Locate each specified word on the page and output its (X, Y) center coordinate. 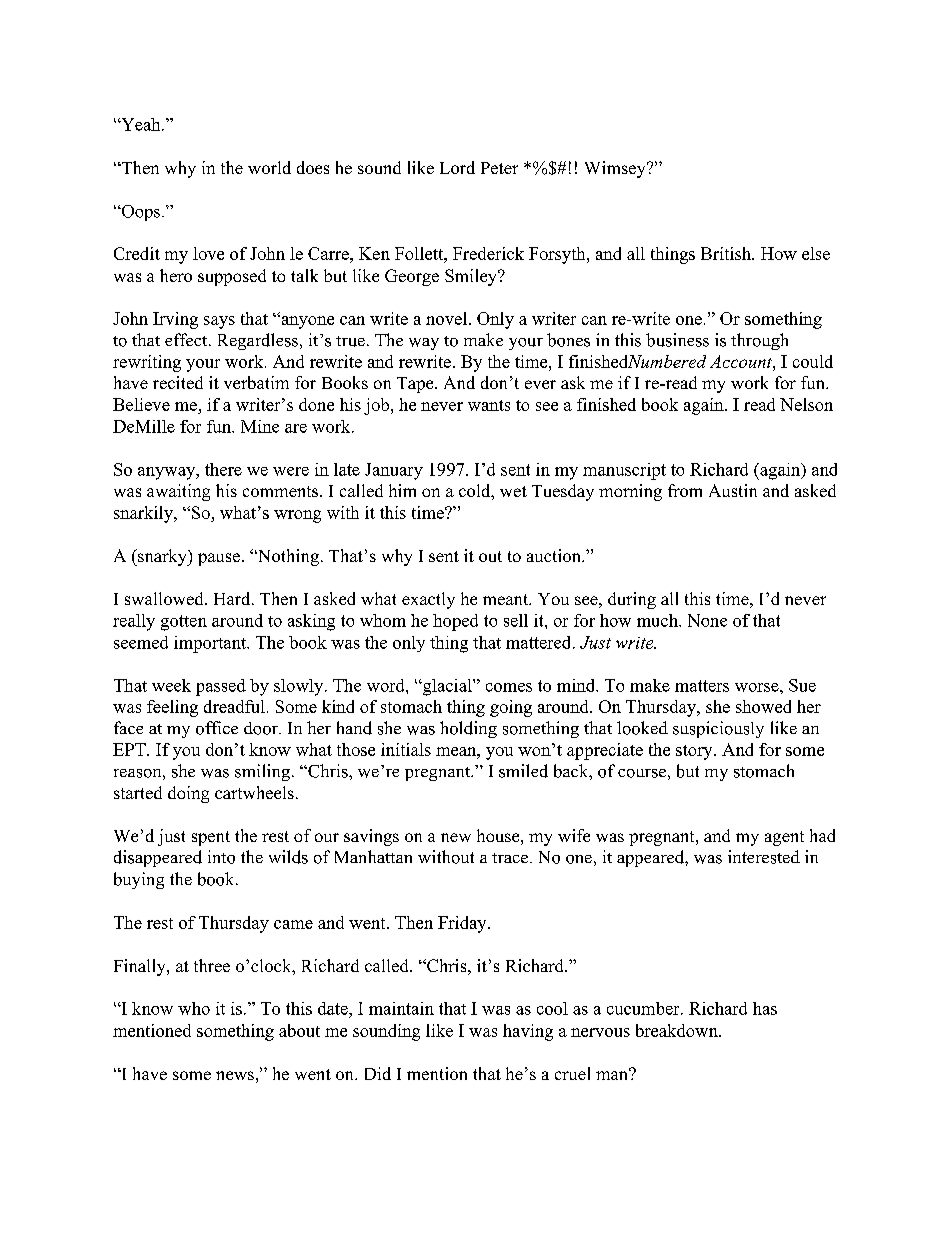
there (223, 469)
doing (188, 794)
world (269, 167)
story (695, 752)
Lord (457, 167)
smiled (523, 771)
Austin (733, 490)
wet (513, 491)
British (727, 253)
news (235, 1075)
